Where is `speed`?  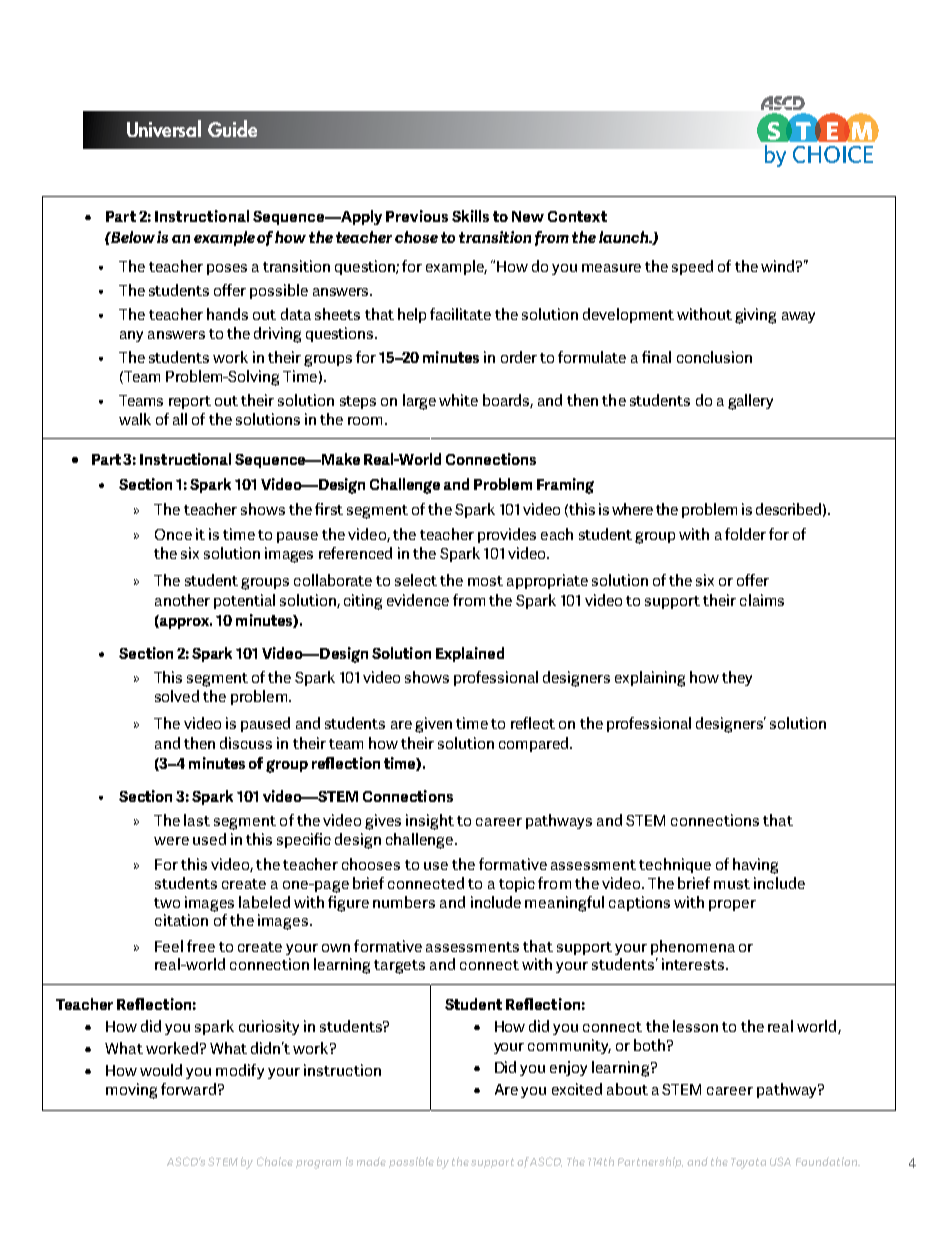
speed is located at coordinates (692, 267).
